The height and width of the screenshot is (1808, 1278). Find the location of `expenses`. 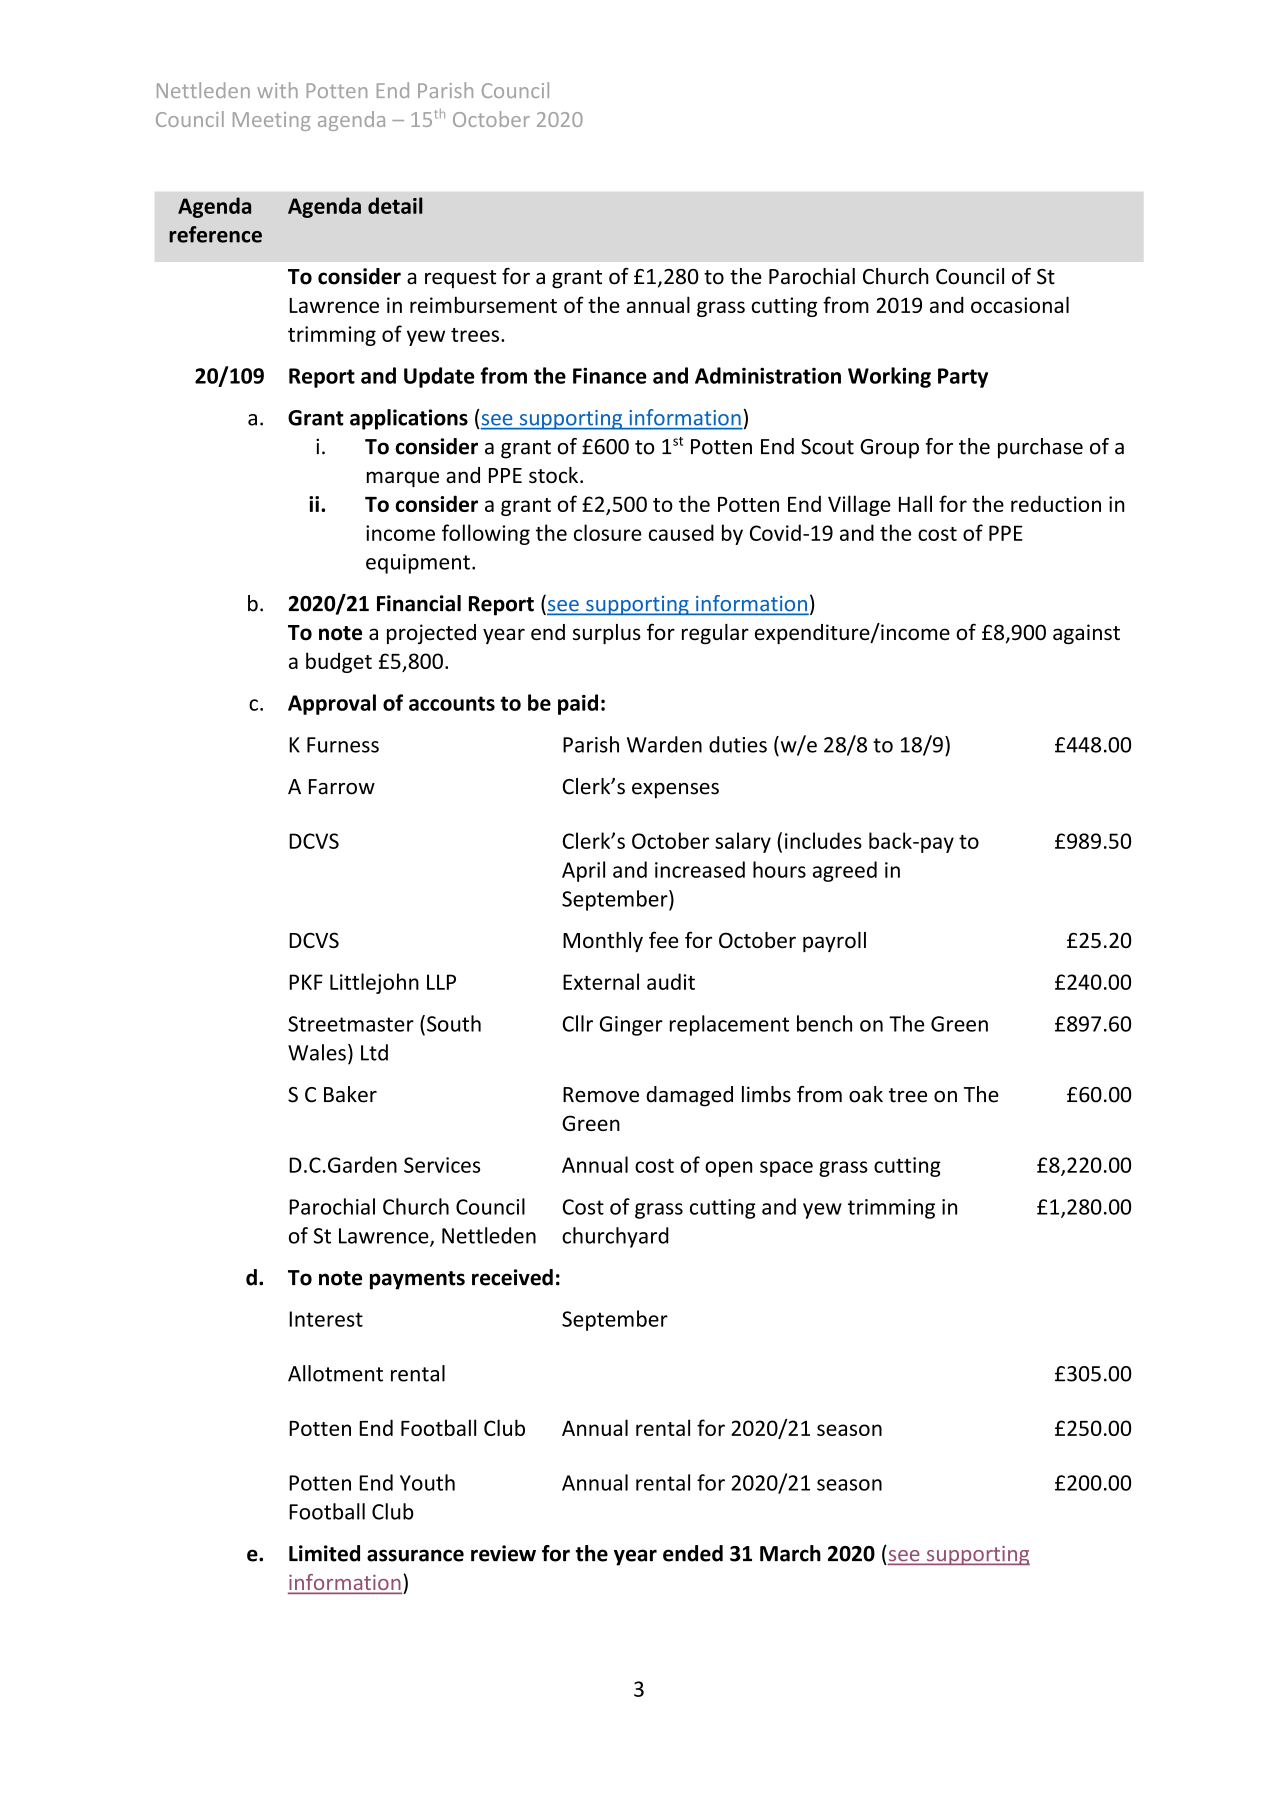

expenses is located at coordinates (675, 791).
